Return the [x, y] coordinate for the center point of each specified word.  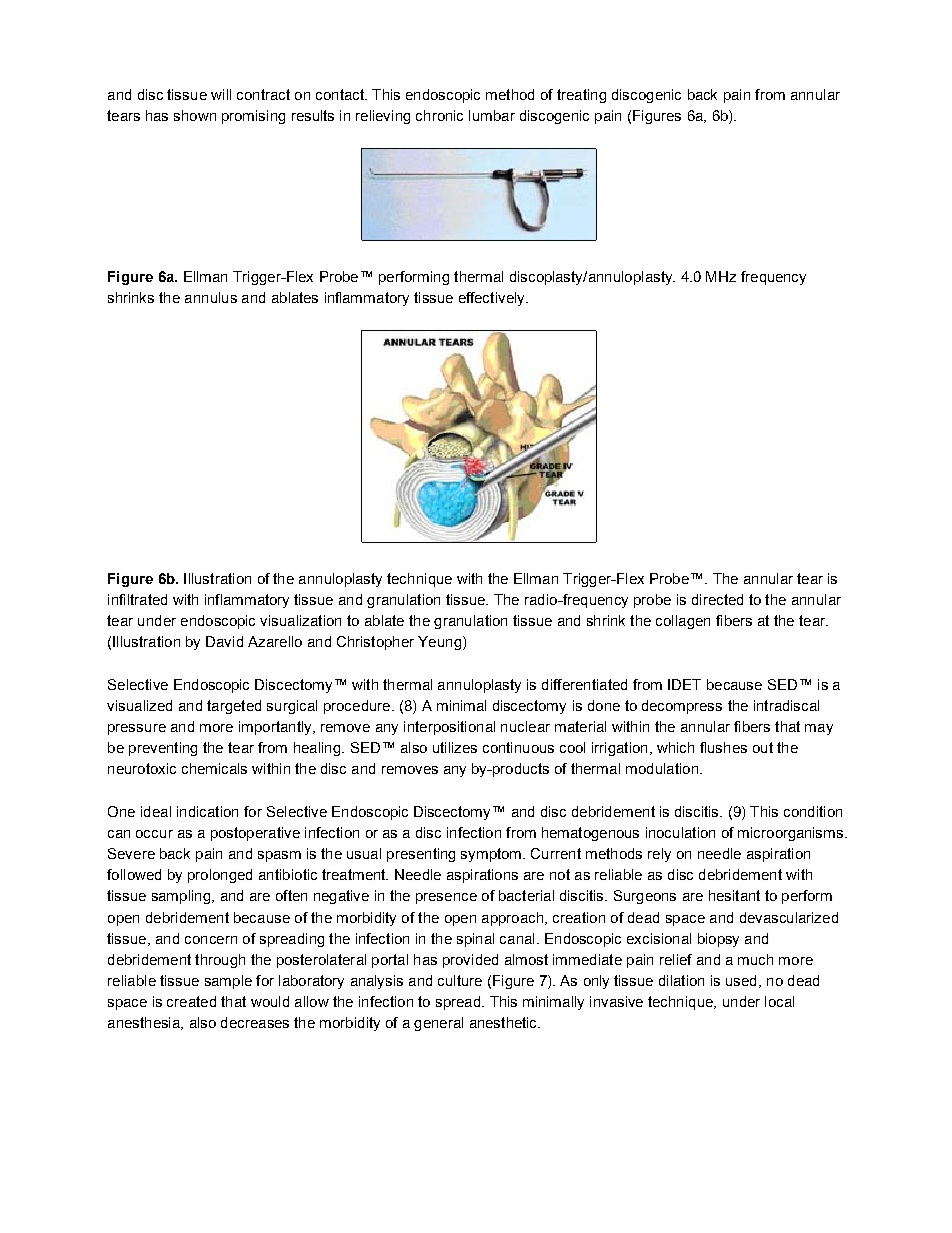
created [191, 1001]
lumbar [492, 115]
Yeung [439, 643]
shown [195, 115]
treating [581, 96]
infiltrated [137, 599]
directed [717, 599]
